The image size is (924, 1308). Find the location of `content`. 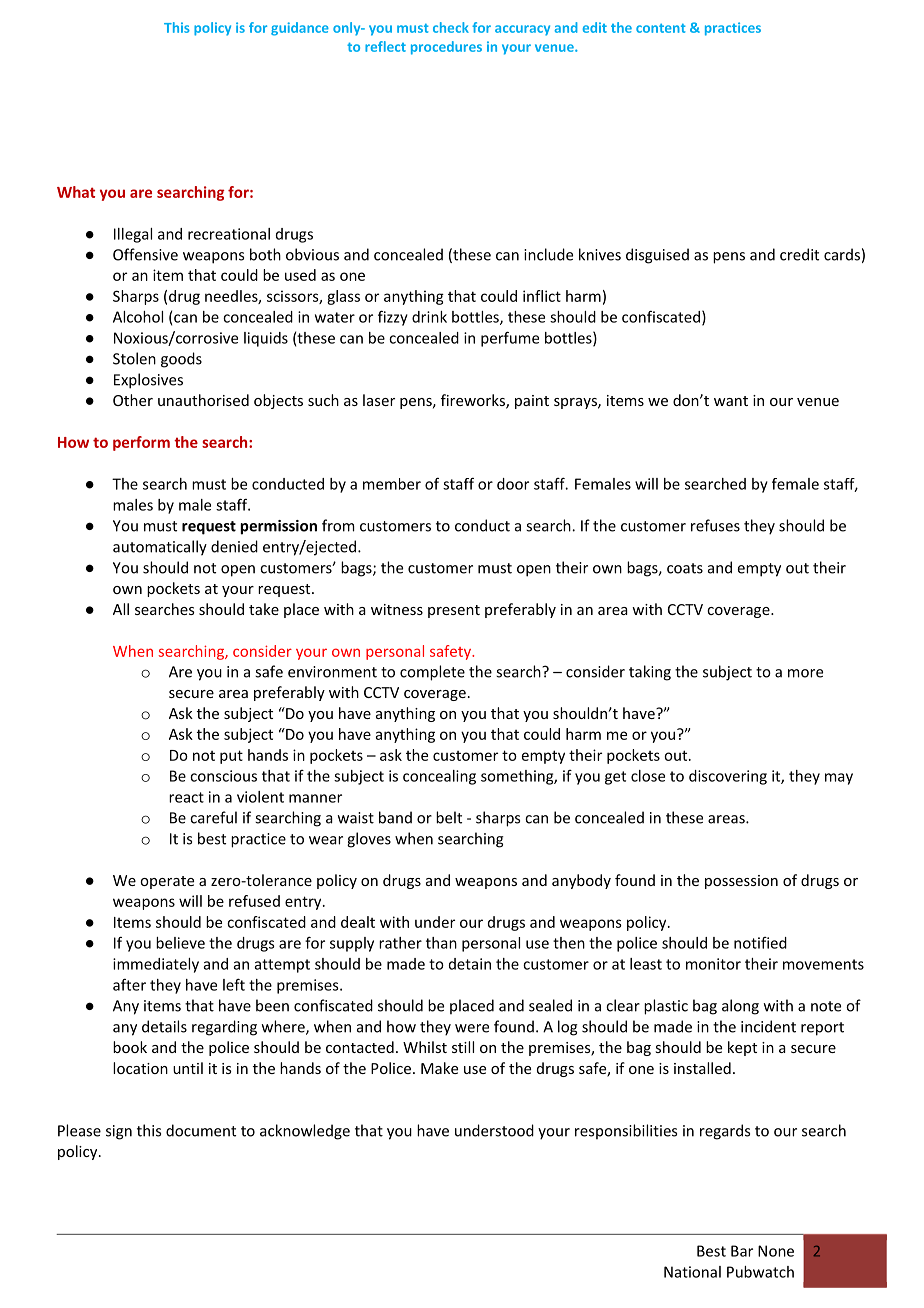

content is located at coordinates (661, 28).
